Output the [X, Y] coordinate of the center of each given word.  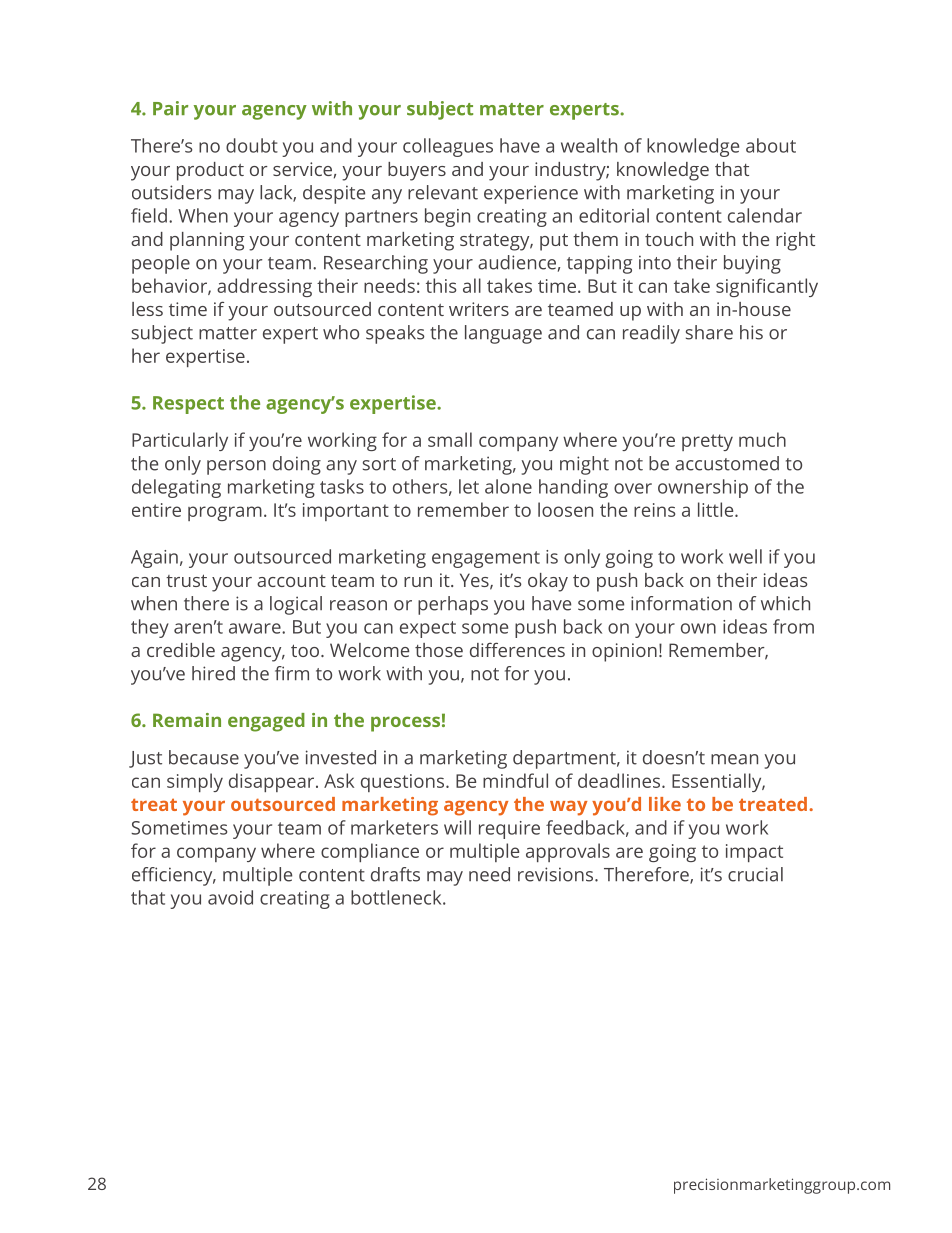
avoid [230, 897]
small [450, 439]
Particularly [180, 441]
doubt [252, 145]
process [405, 724]
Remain [187, 720]
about [771, 145]
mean [734, 759]
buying [752, 264]
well [745, 556]
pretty [707, 442]
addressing [264, 287]
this [441, 285]
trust [186, 580]
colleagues [448, 147]
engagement [486, 559]
